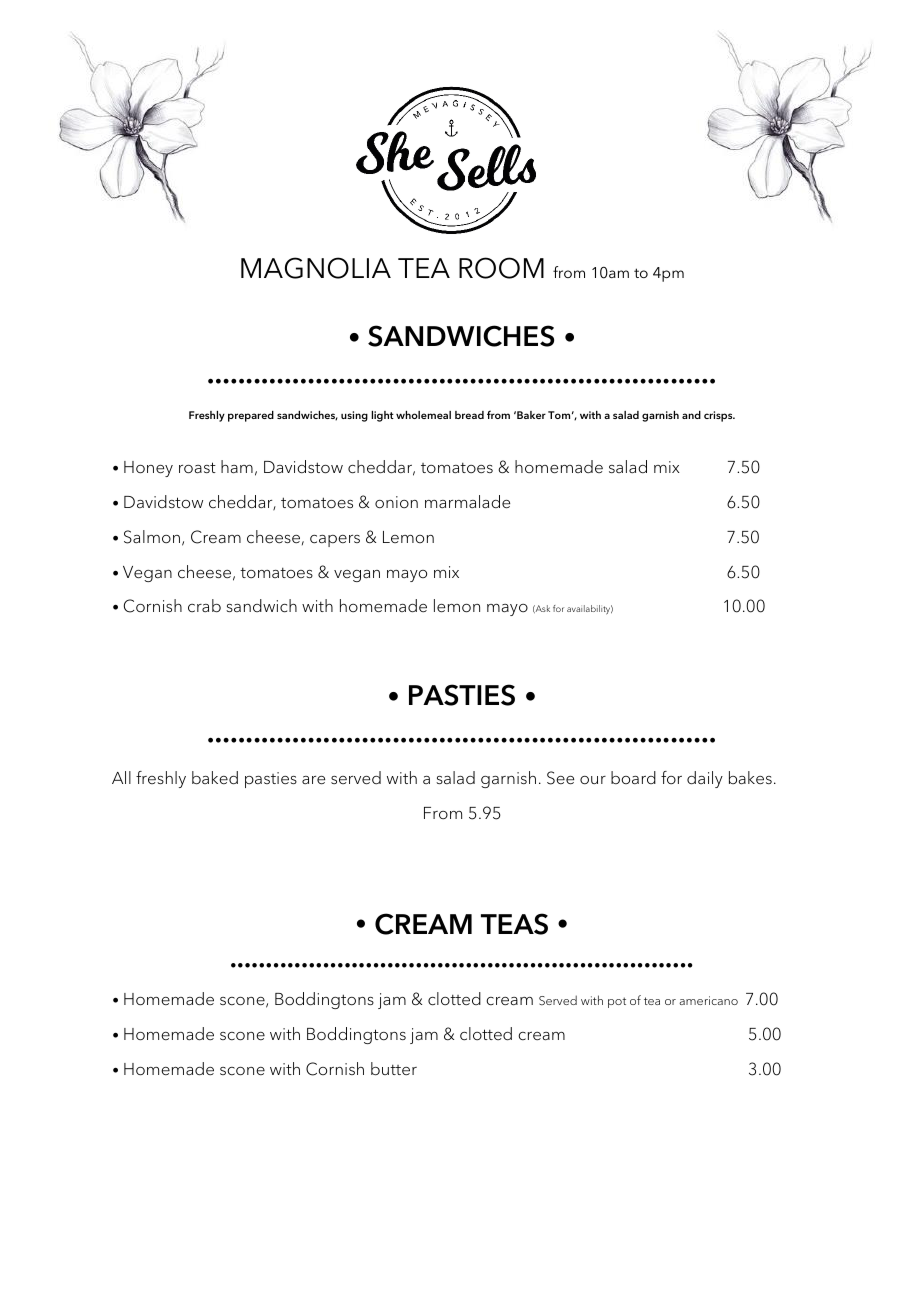 This screenshot has width=924, height=1308. I want to click on baked, so click(215, 778).
